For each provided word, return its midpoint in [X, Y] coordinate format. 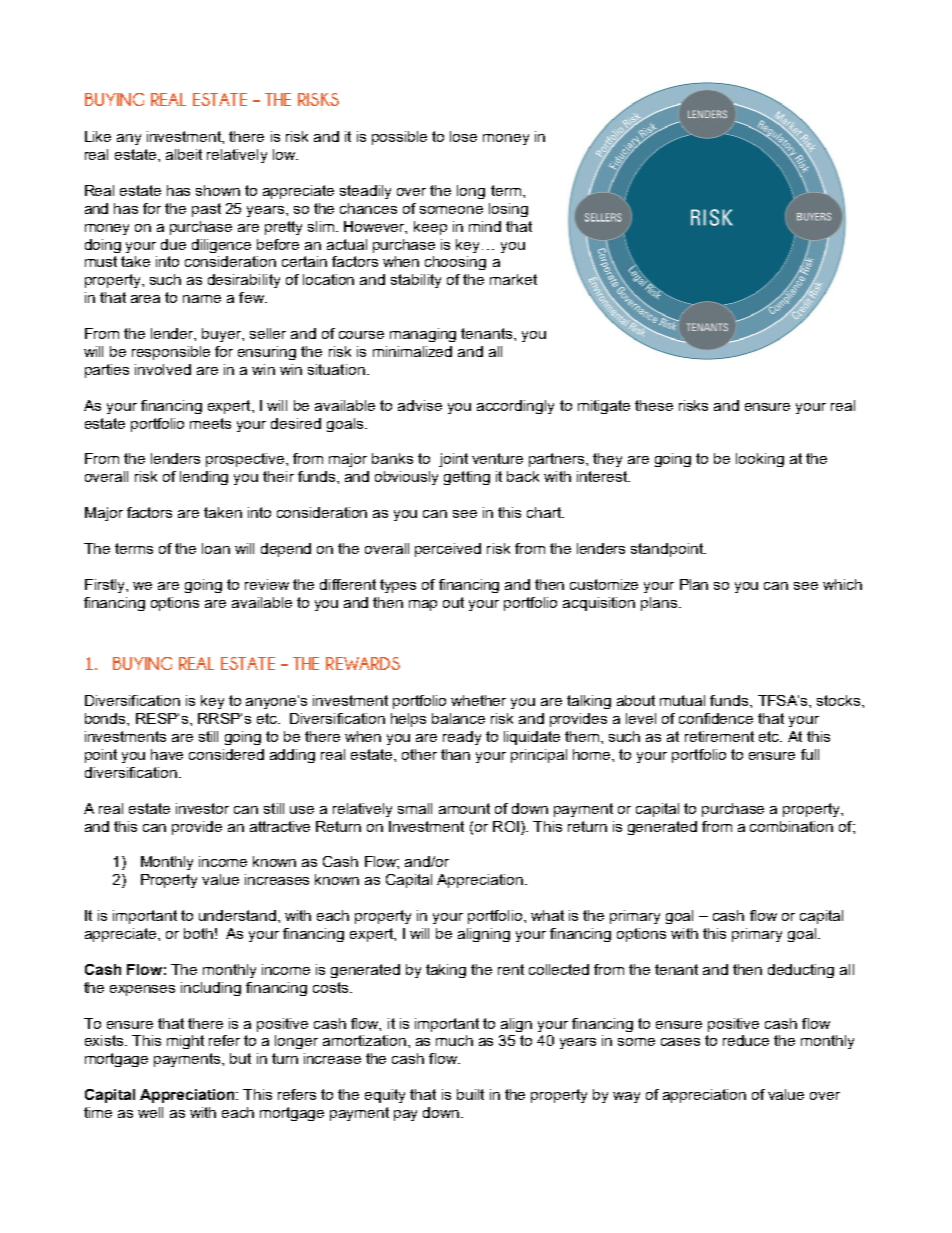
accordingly [515, 407]
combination [791, 826]
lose [463, 136]
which [842, 584]
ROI [506, 826]
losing [508, 210]
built [470, 1094]
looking [760, 460]
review [267, 584]
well [150, 1112]
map [423, 605]
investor [202, 808]
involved [163, 369]
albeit [184, 154]
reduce [746, 1040]
